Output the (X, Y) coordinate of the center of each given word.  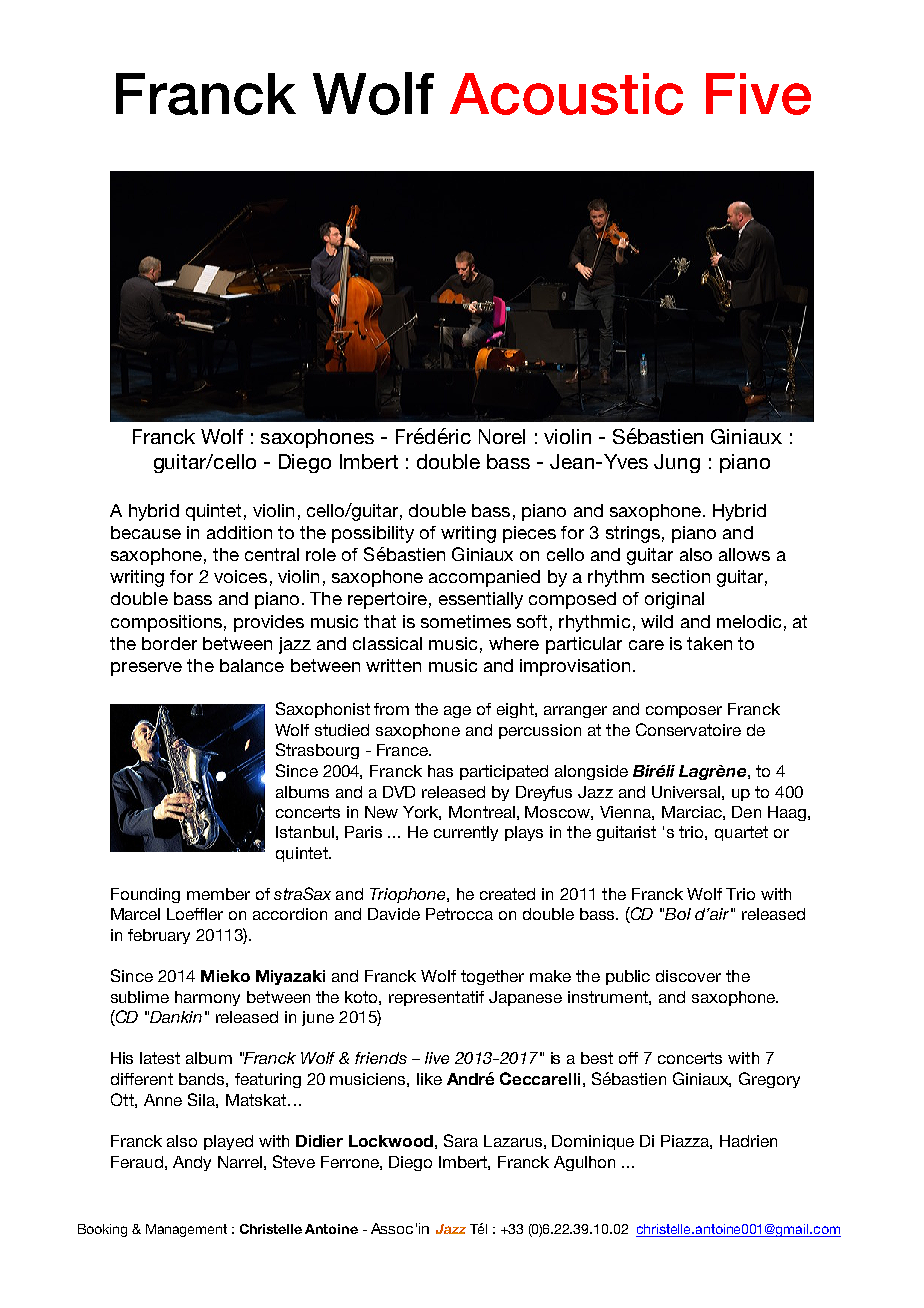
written (393, 665)
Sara (461, 1140)
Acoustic (566, 94)
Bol (678, 914)
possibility (373, 534)
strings (633, 534)
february (159, 936)
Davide (394, 914)
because (146, 532)
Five (758, 94)
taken (709, 643)
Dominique (593, 1142)
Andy (192, 1163)
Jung (677, 463)
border (169, 643)
